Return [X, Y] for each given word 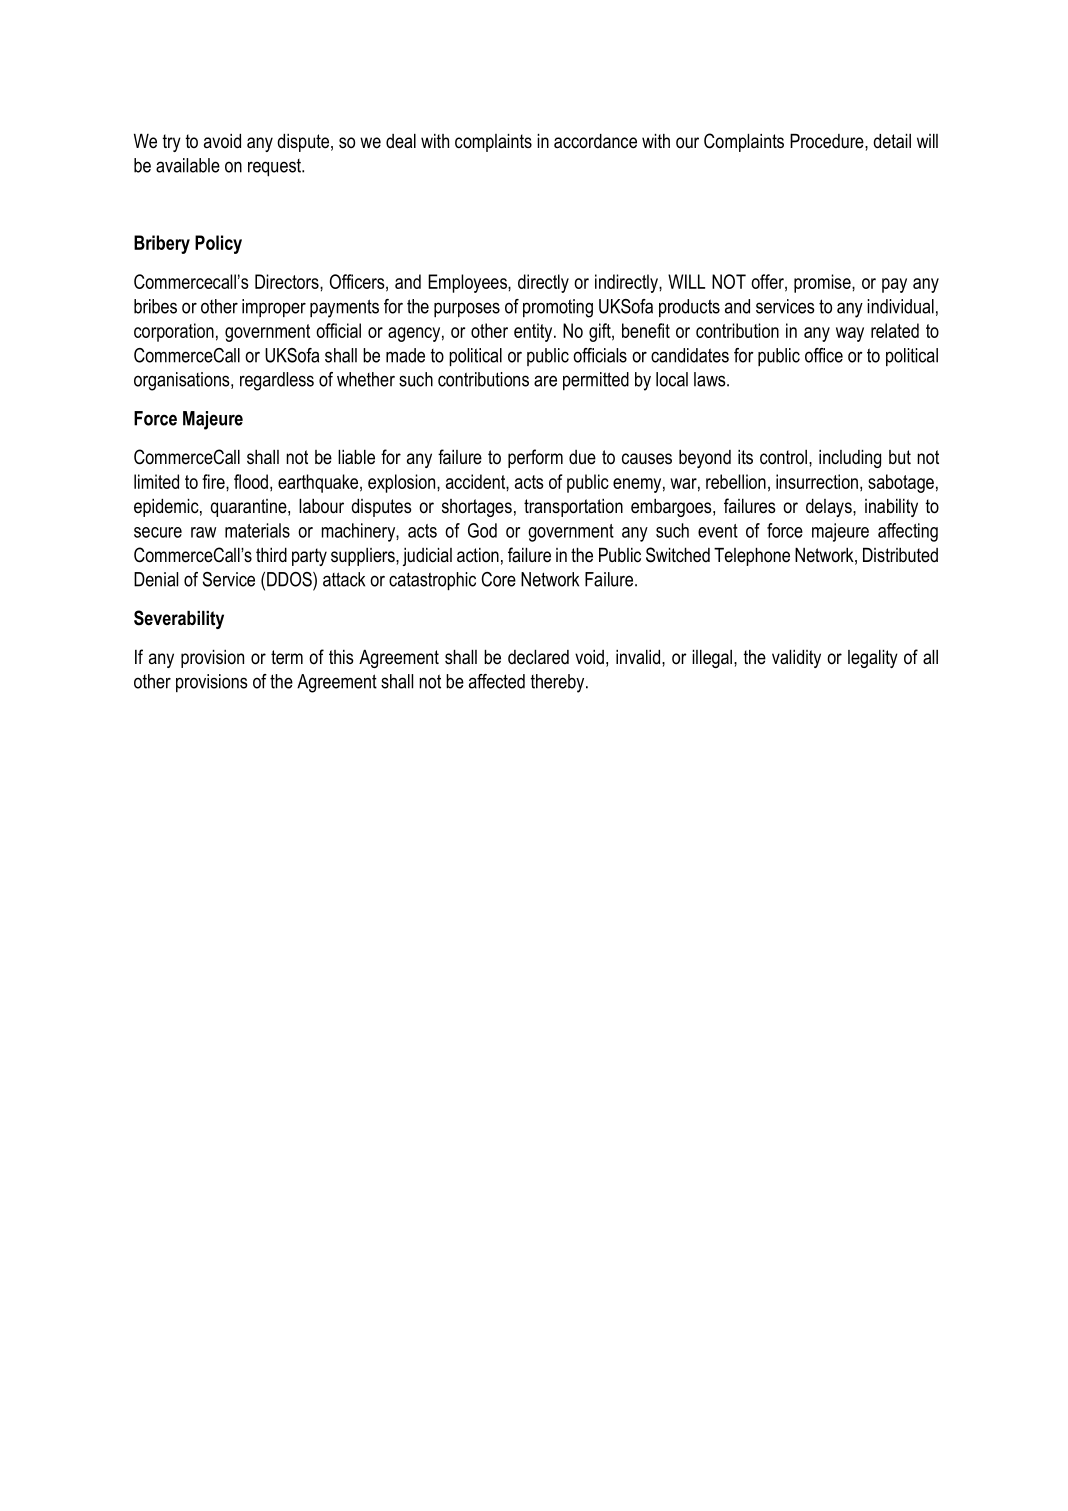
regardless [277, 381]
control [783, 457]
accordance [595, 141]
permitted [596, 381]
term [287, 657]
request [275, 167]
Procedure [828, 141]
